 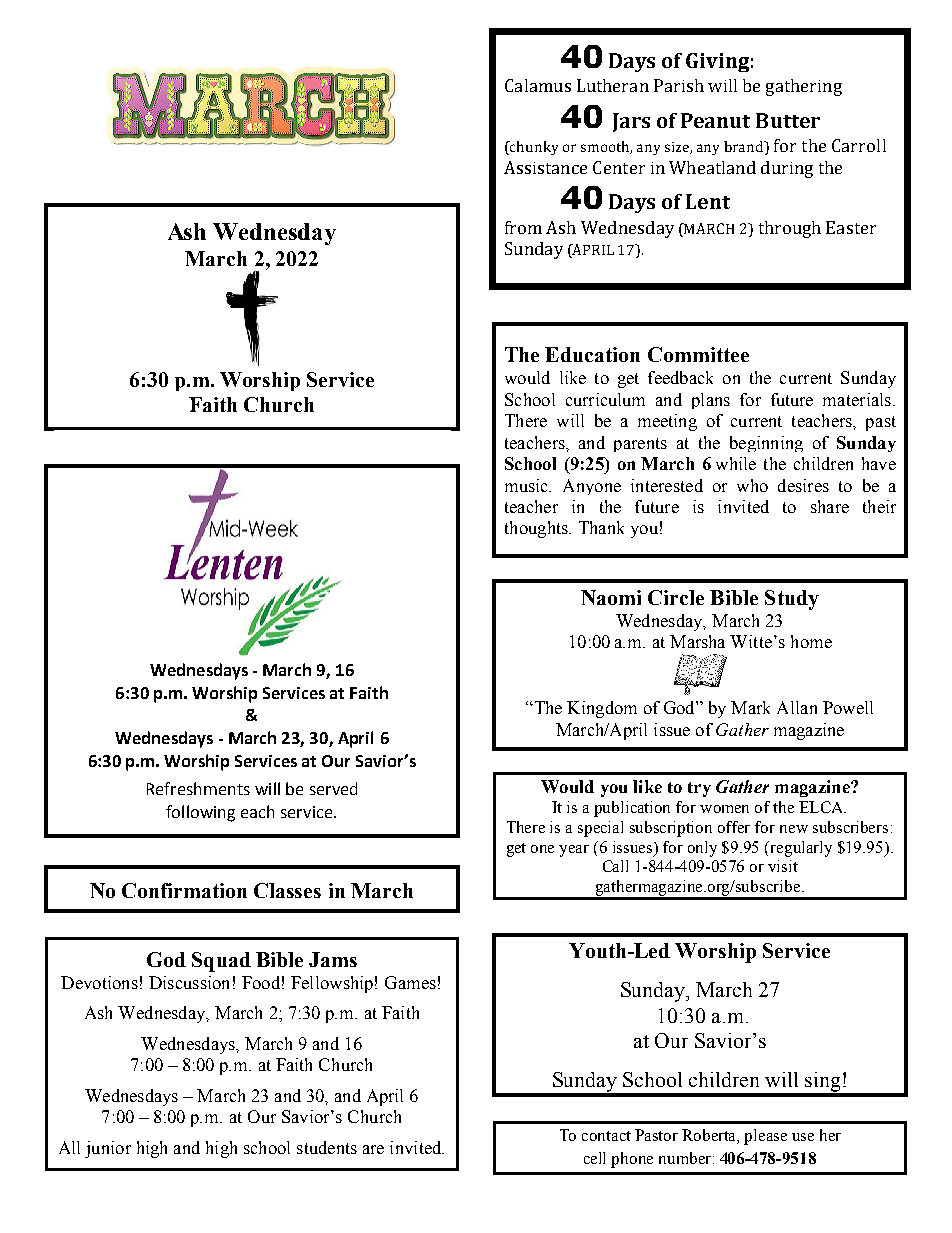 What do you see at coordinates (538, 85) in the screenshot?
I see `Calamus` at bounding box center [538, 85].
